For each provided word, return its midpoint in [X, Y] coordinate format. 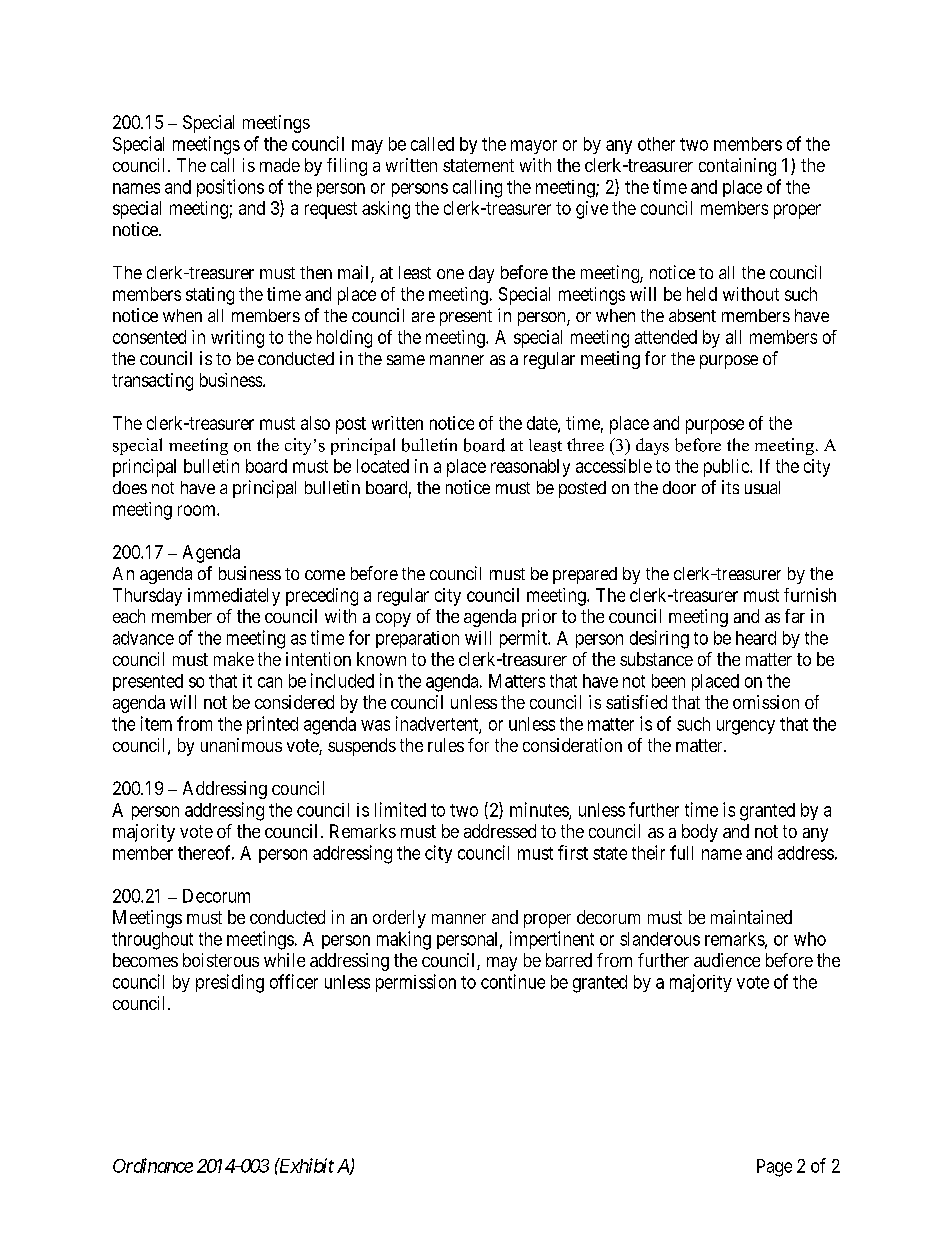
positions [230, 188]
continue [513, 981]
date [543, 424]
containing [737, 167]
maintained [751, 917]
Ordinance [153, 1165]
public [727, 468]
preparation [417, 639]
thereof [206, 852]
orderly [399, 919]
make [234, 659]
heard [756, 638]
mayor [534, 147]
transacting [152, 382]
